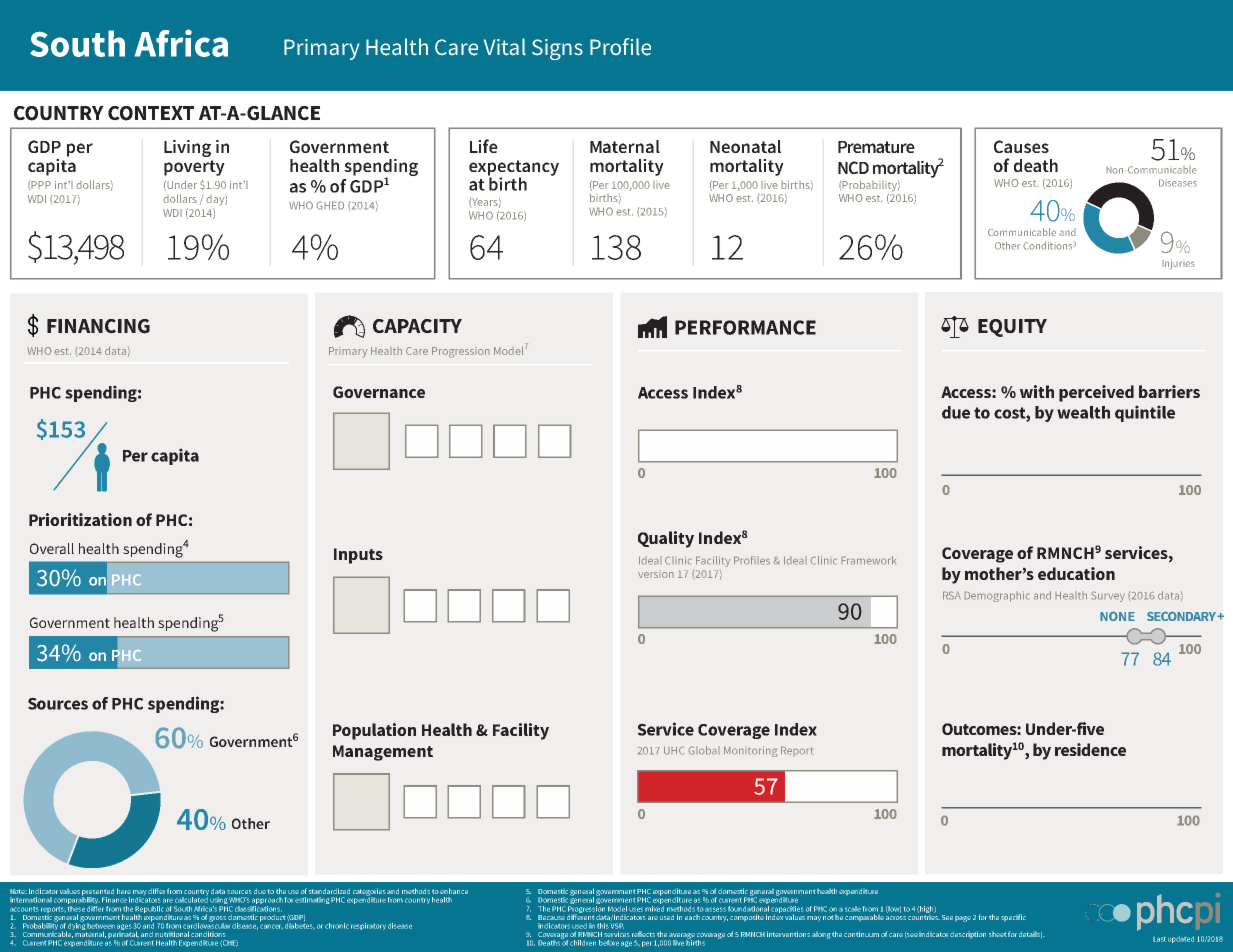 This image has height=952, width=1233. Describe the element at coordinates (98, 326) in the image. I see `FINANCING` at that location.
